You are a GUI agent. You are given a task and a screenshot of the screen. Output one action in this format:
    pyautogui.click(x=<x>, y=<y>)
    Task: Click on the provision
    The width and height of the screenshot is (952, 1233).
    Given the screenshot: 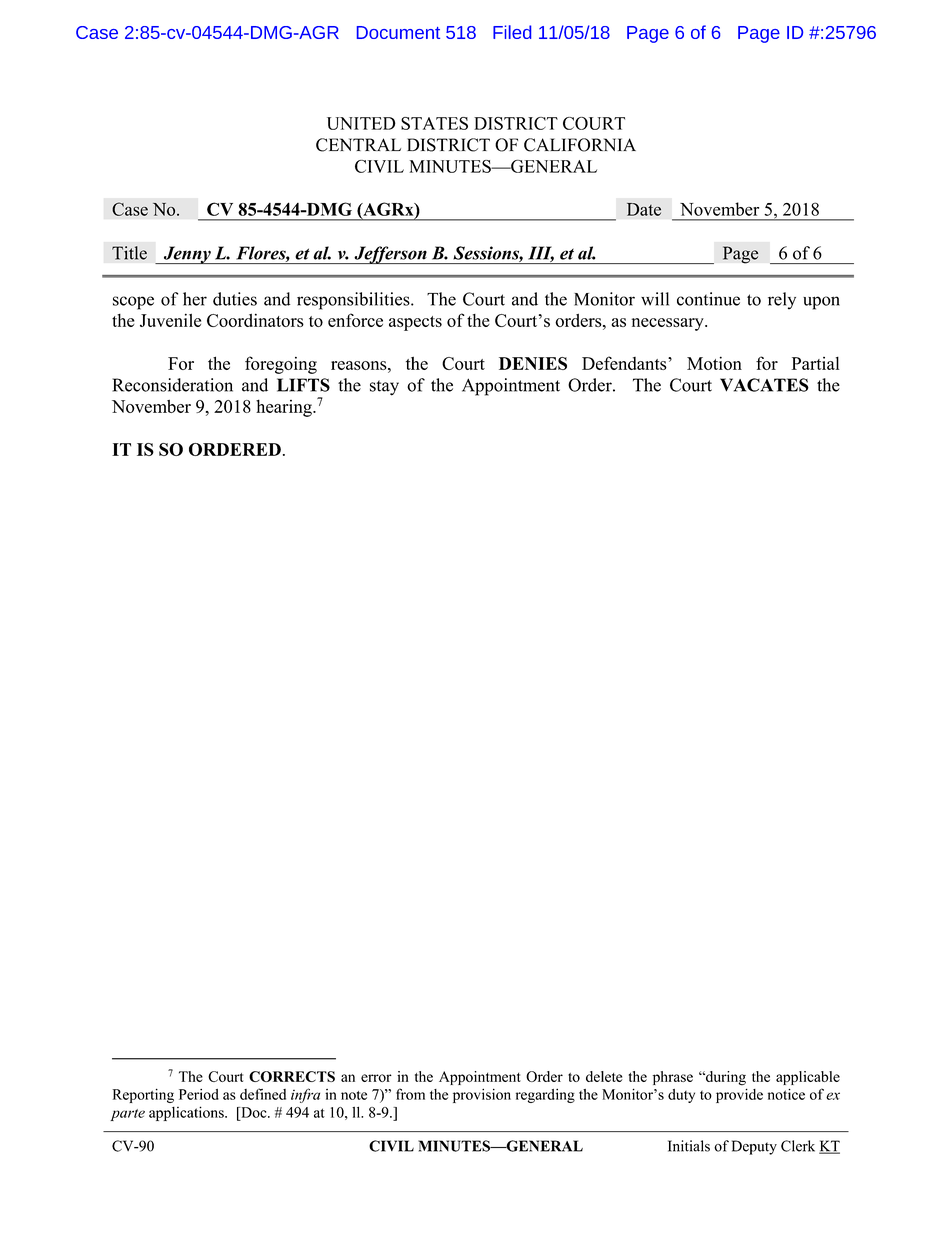 What is the action you would take?
    pyautogui.click(x=482, y=1096)
